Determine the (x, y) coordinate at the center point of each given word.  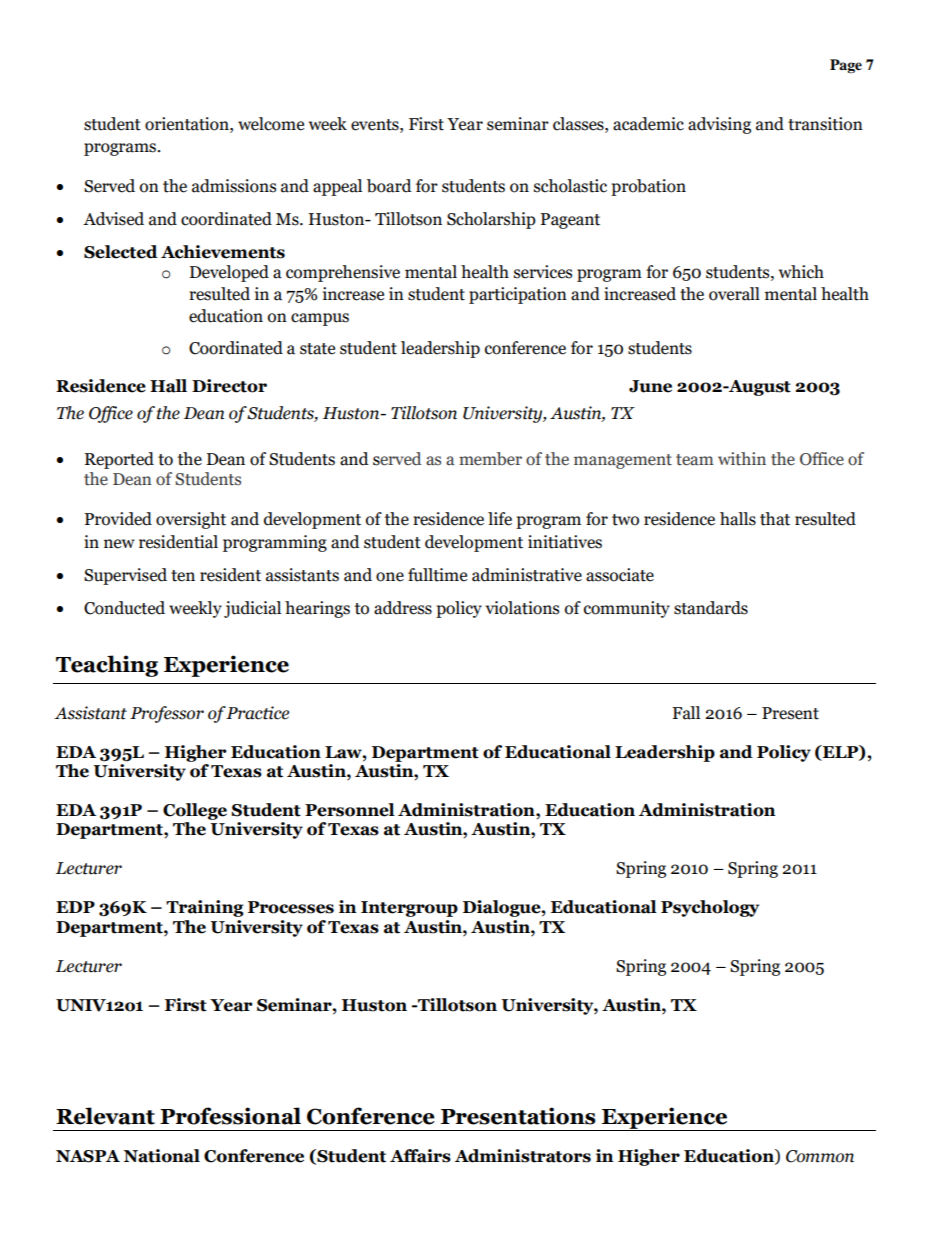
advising (719, 125)
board (389, 186)
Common (820, 1156)
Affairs (420, 1156)
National (162, 1156)
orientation (188, 124)
